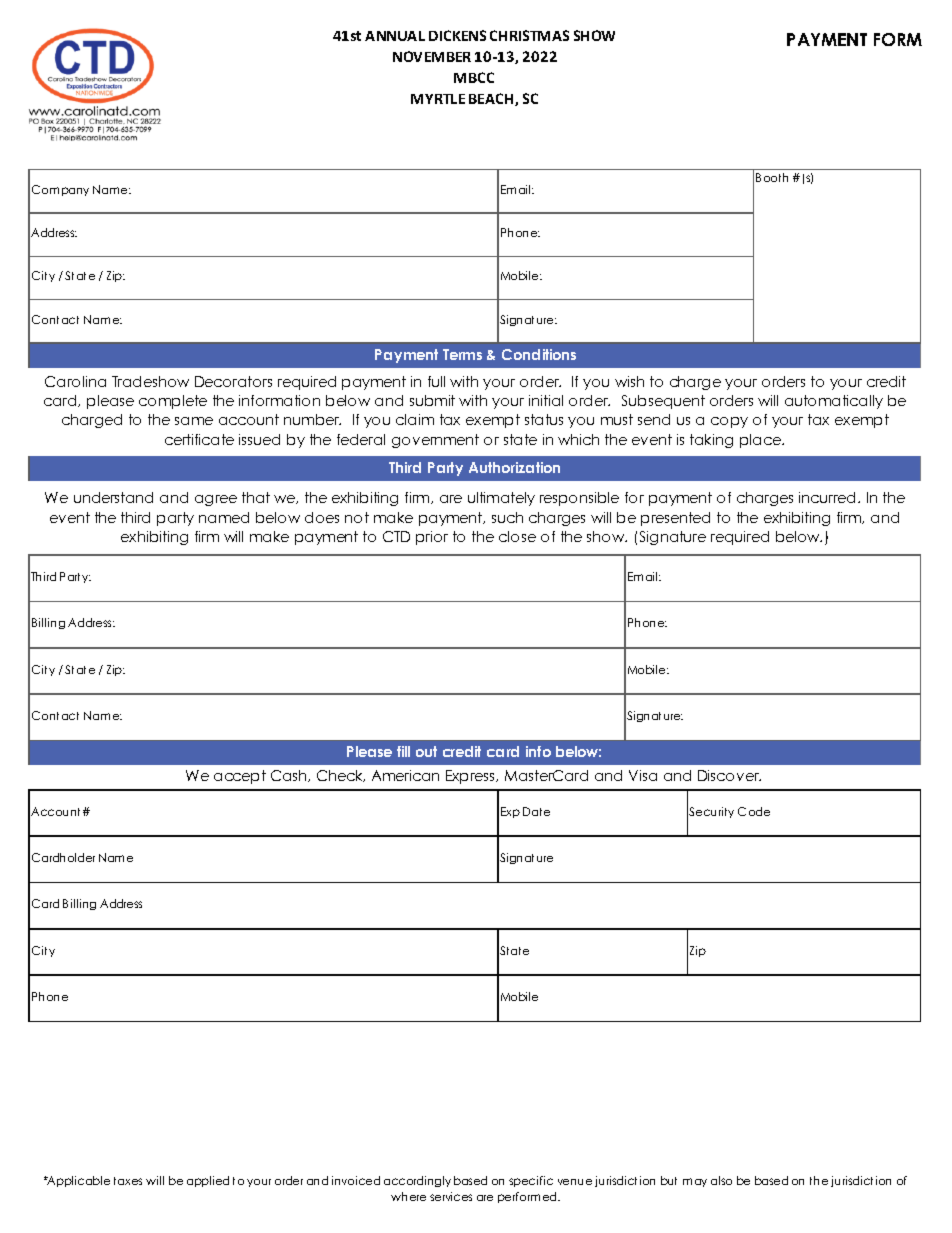 The width and height of the screenshot is (952, 1233). What do you see at coordinates (435, 441) in the screenshot?
I see `government` at bounding box center [435, 441].
